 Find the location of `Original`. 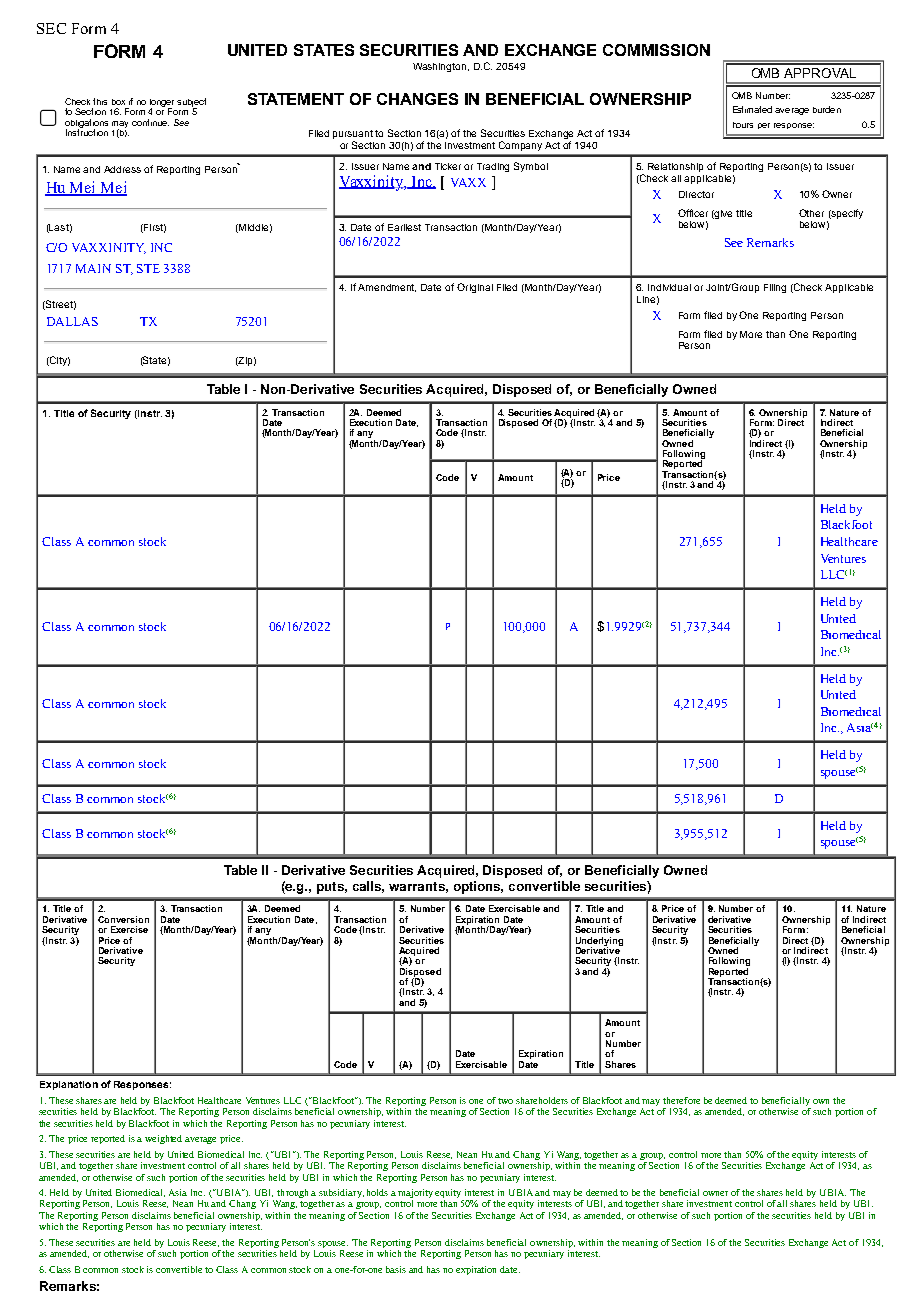

Original is located at coordinates (475, 288).
